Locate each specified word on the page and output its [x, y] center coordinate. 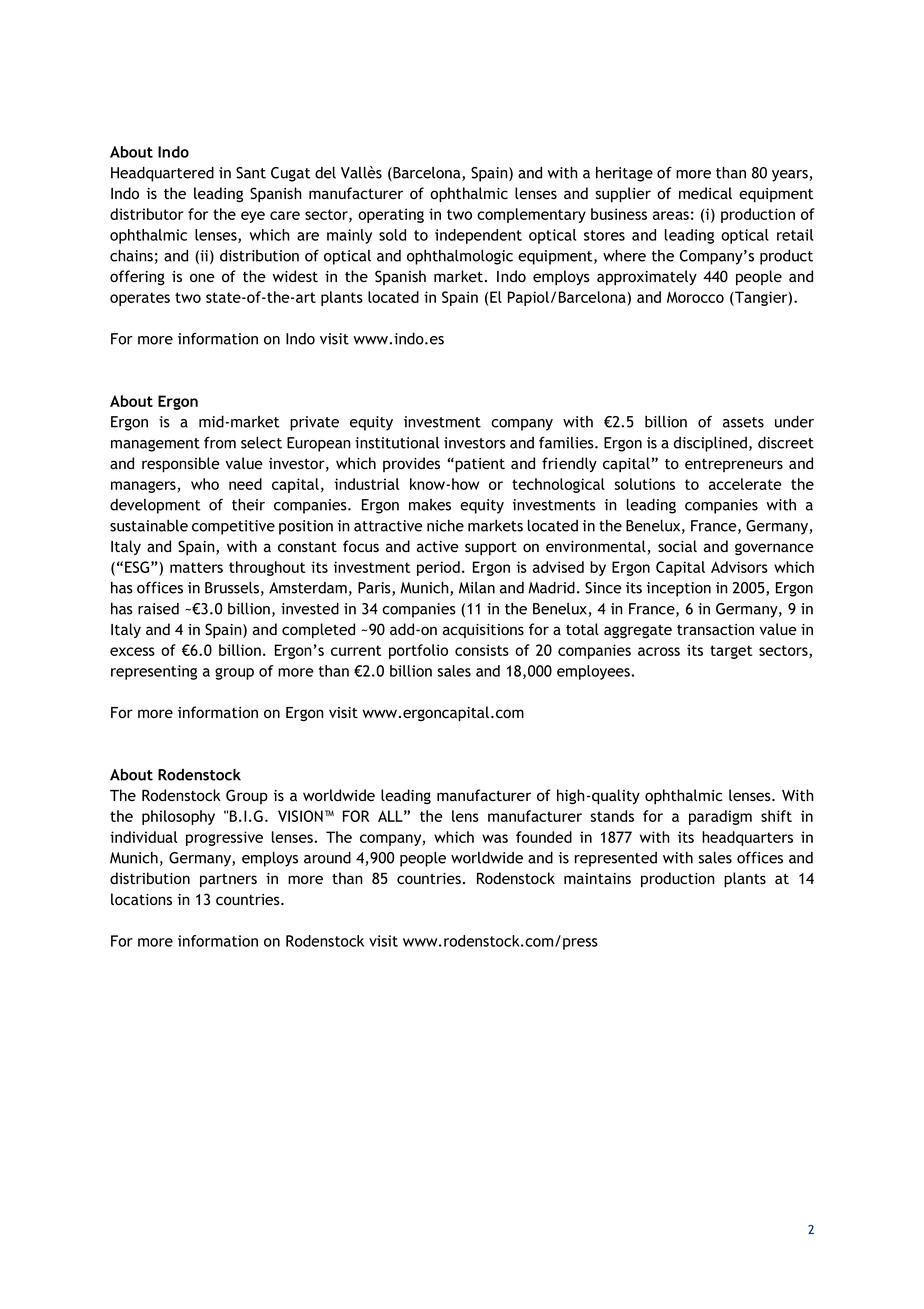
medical [705, 193]
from [220, 443]
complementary [531, 215]
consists [482, 650]
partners [228, 881]
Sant [251, 173]
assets [743, 422]
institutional [397, 443]
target [731, 652]
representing [154, 672]
